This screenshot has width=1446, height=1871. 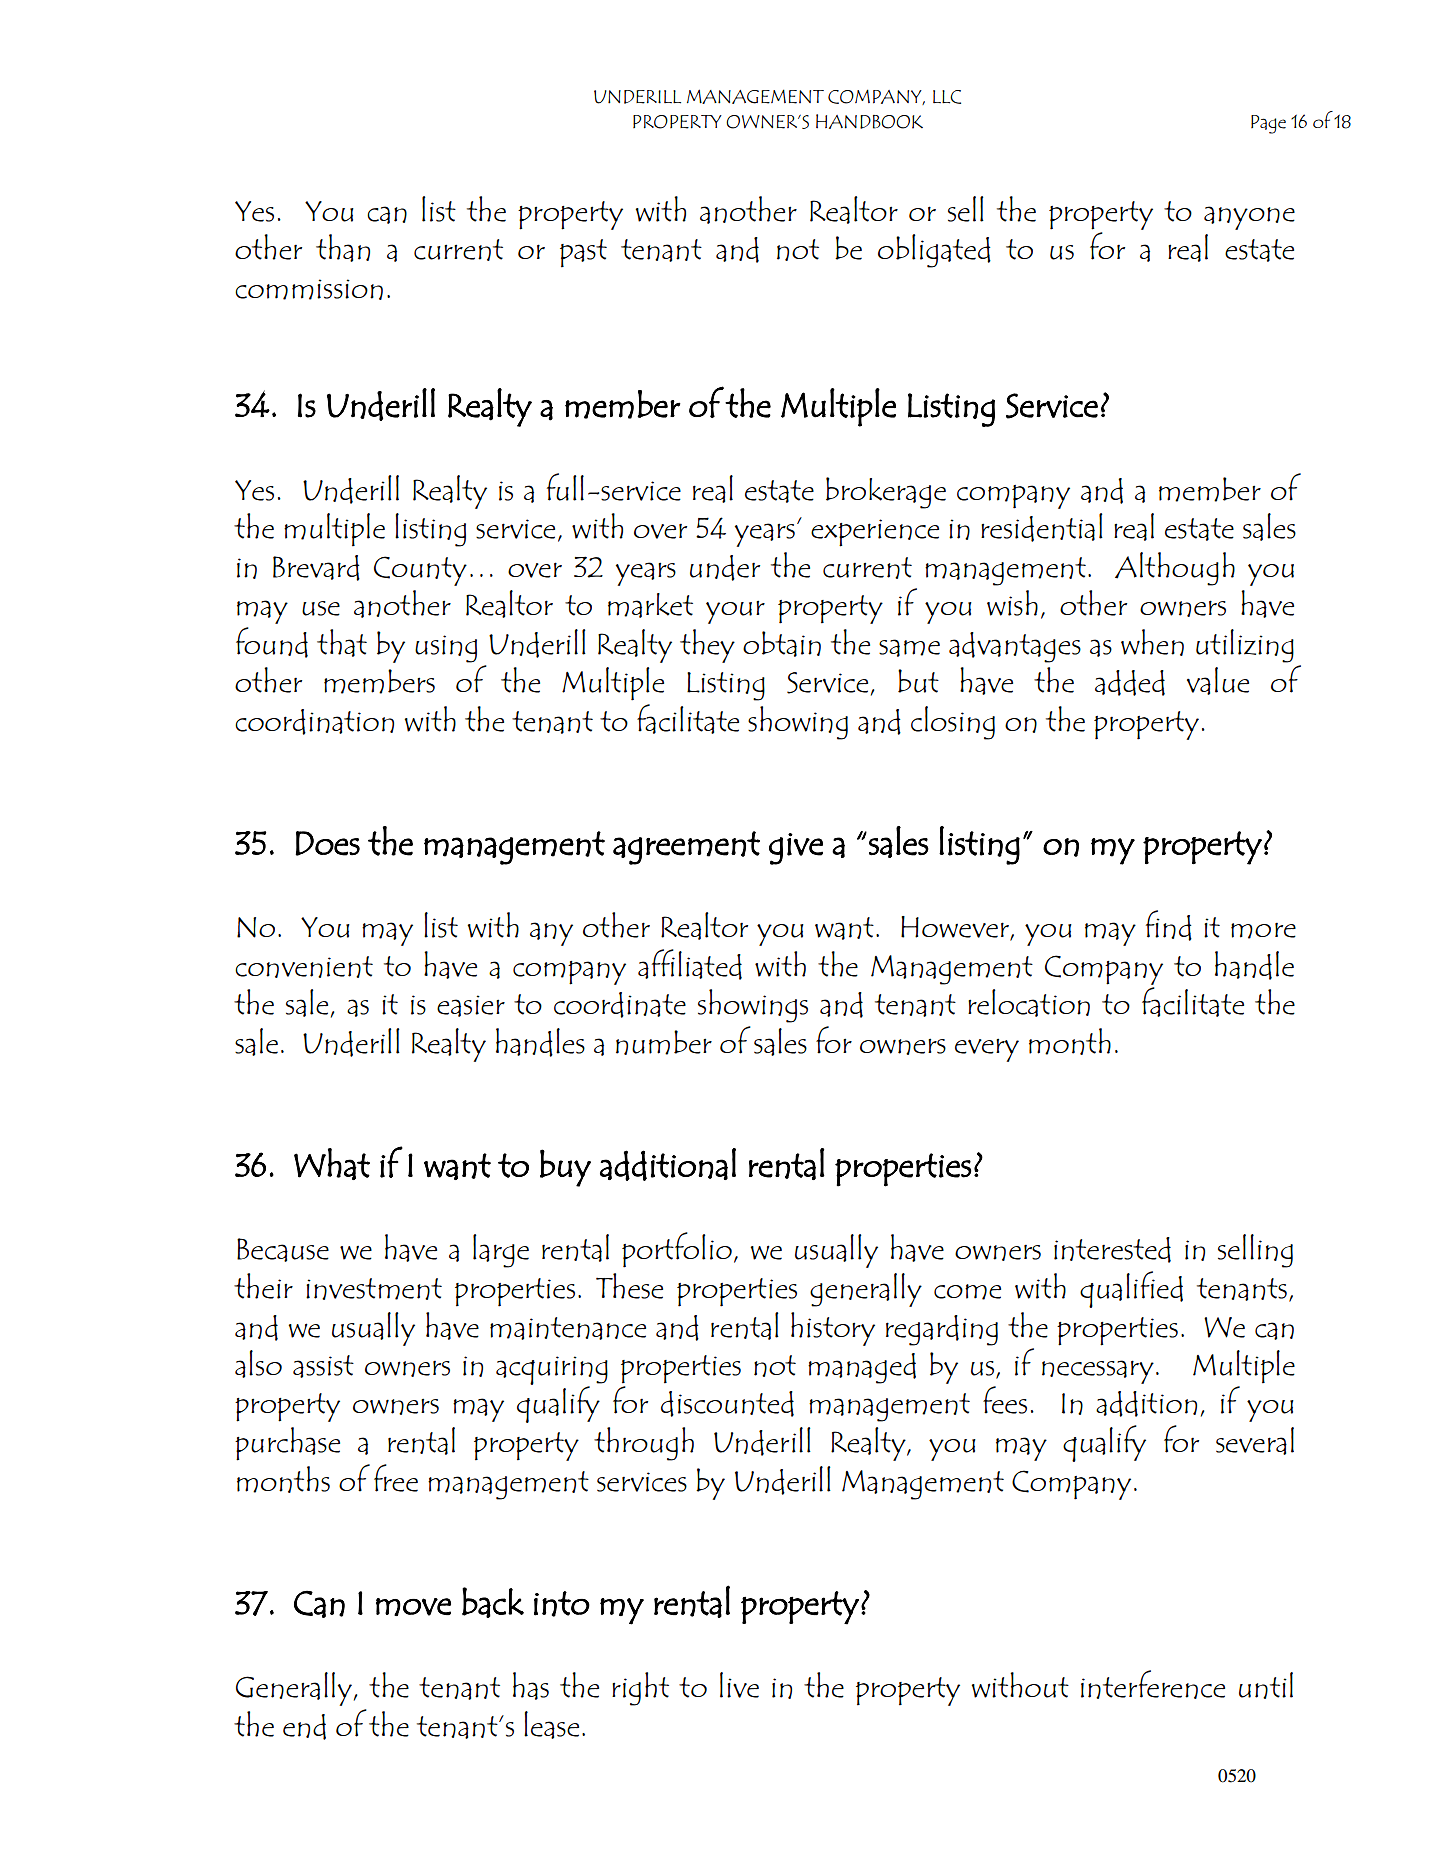 I want to click on history, so click(x=833, y=1329).
